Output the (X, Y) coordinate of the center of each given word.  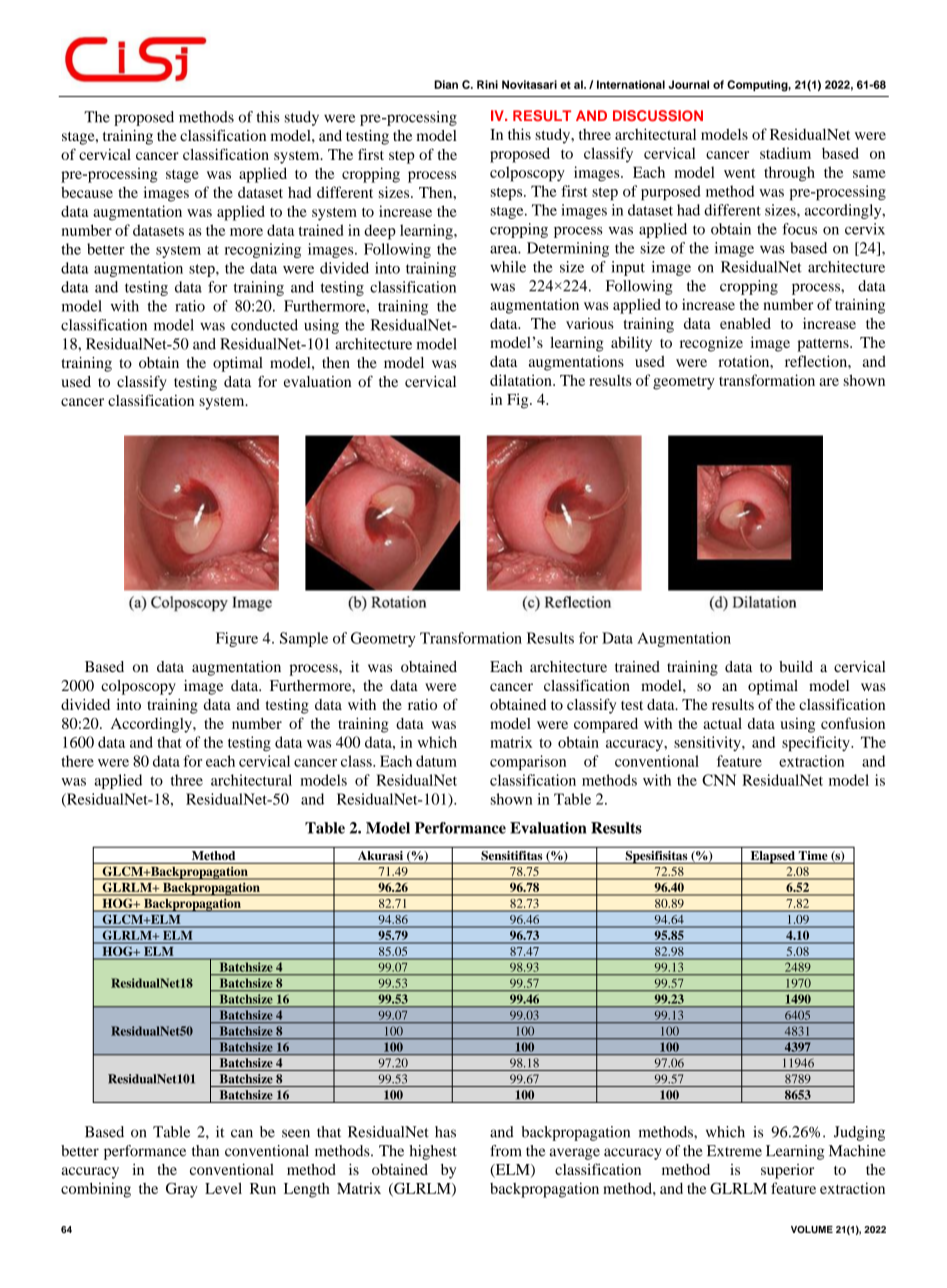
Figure (237, 639)
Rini (487, 84)
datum (436, 761)
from (505, 1151)
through (789, 174)
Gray (182, 1190)
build (796, 666)
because (87, 192)
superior (787, 1171)
